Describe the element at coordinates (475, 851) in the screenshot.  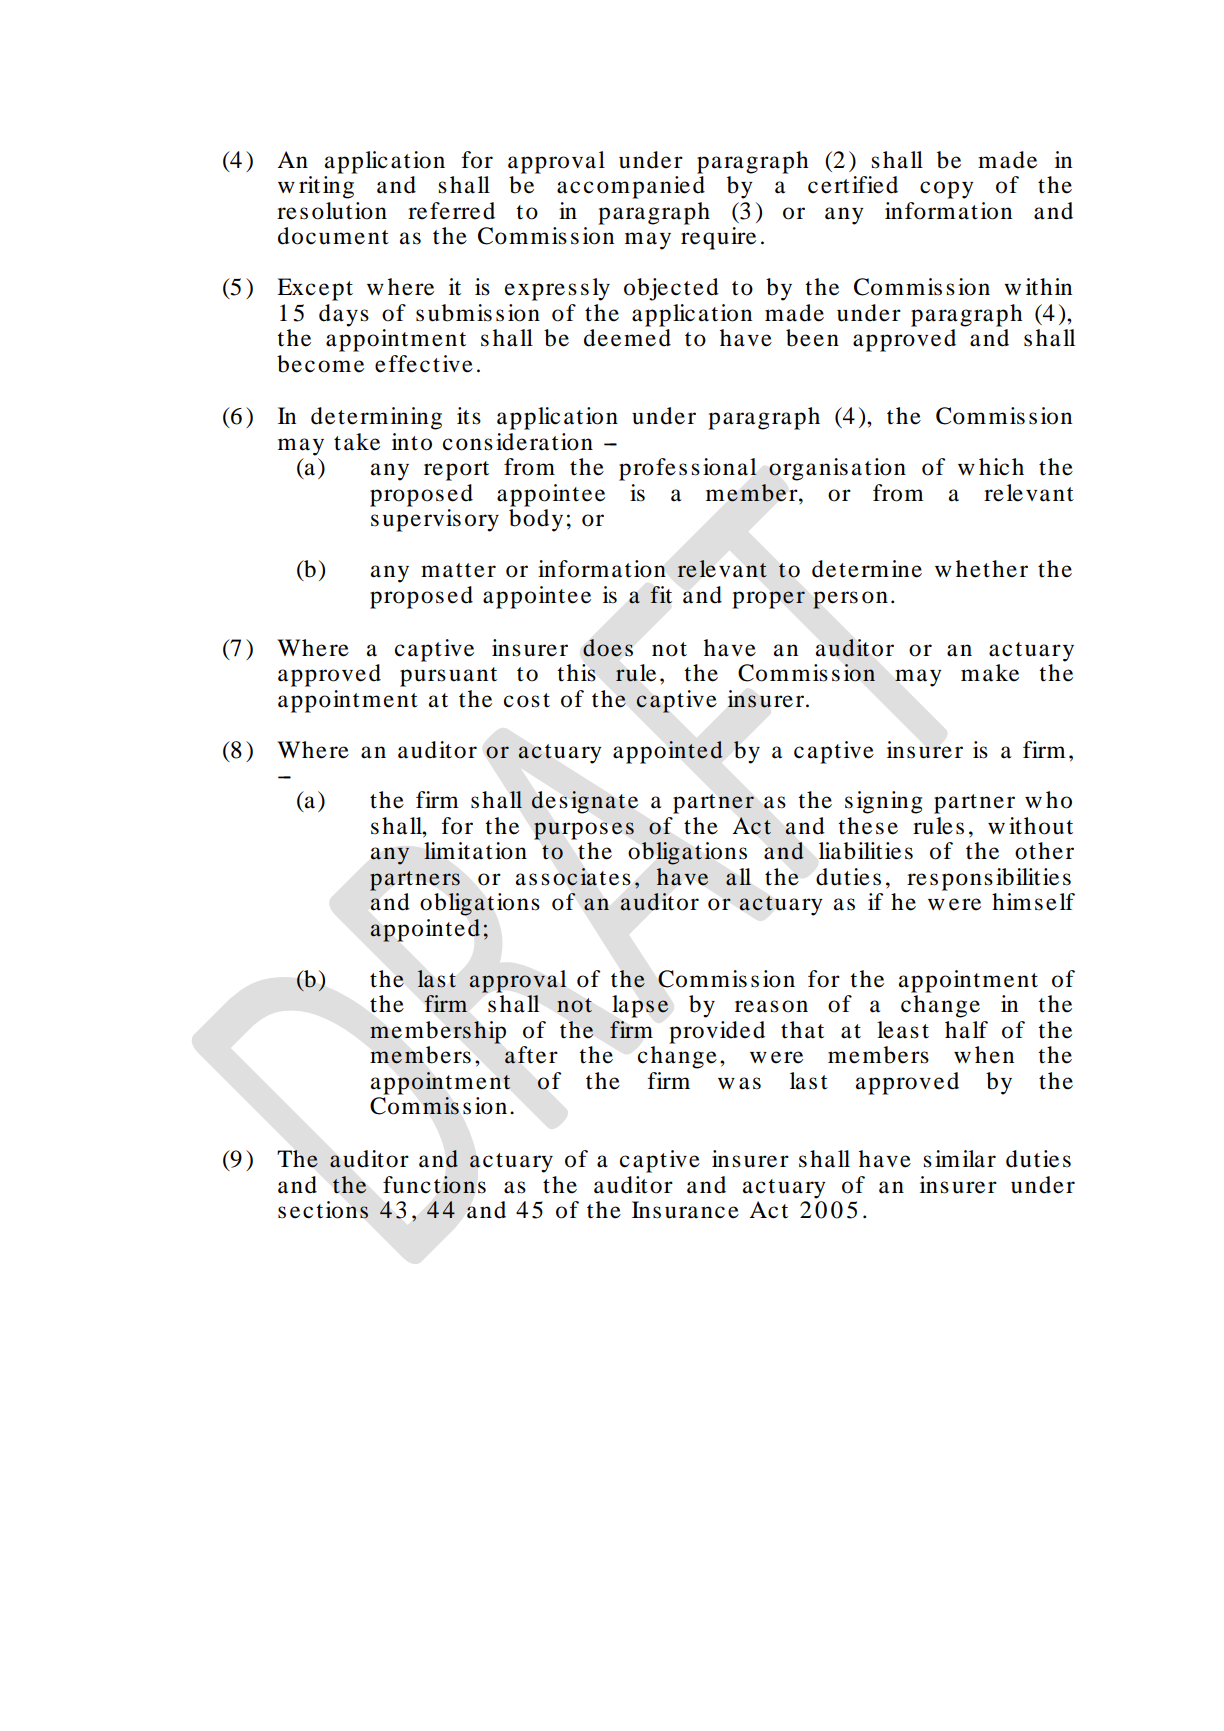
I see `limitation` at that location.
